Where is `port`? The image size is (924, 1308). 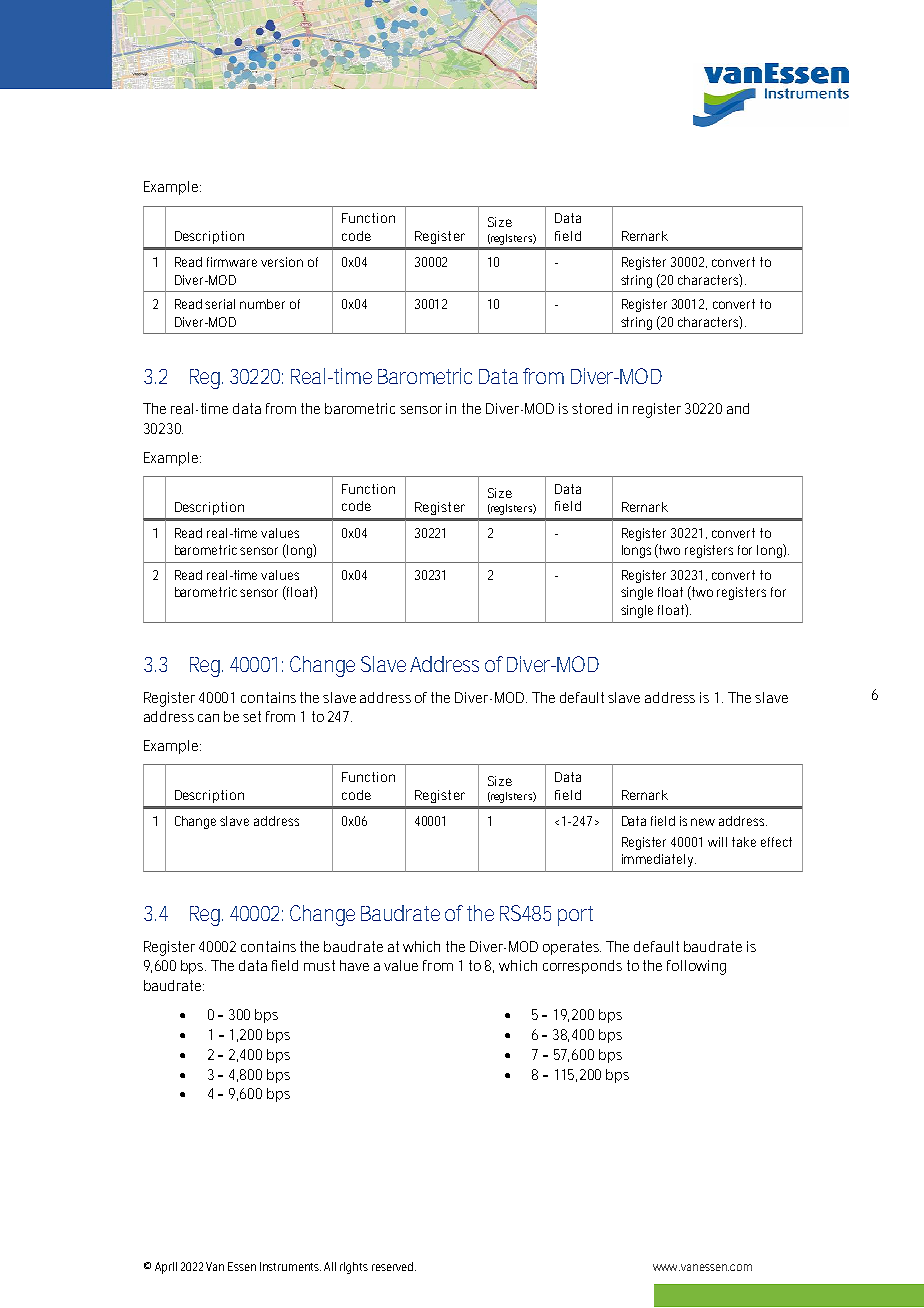 port is located at coordinates (575, 916).
